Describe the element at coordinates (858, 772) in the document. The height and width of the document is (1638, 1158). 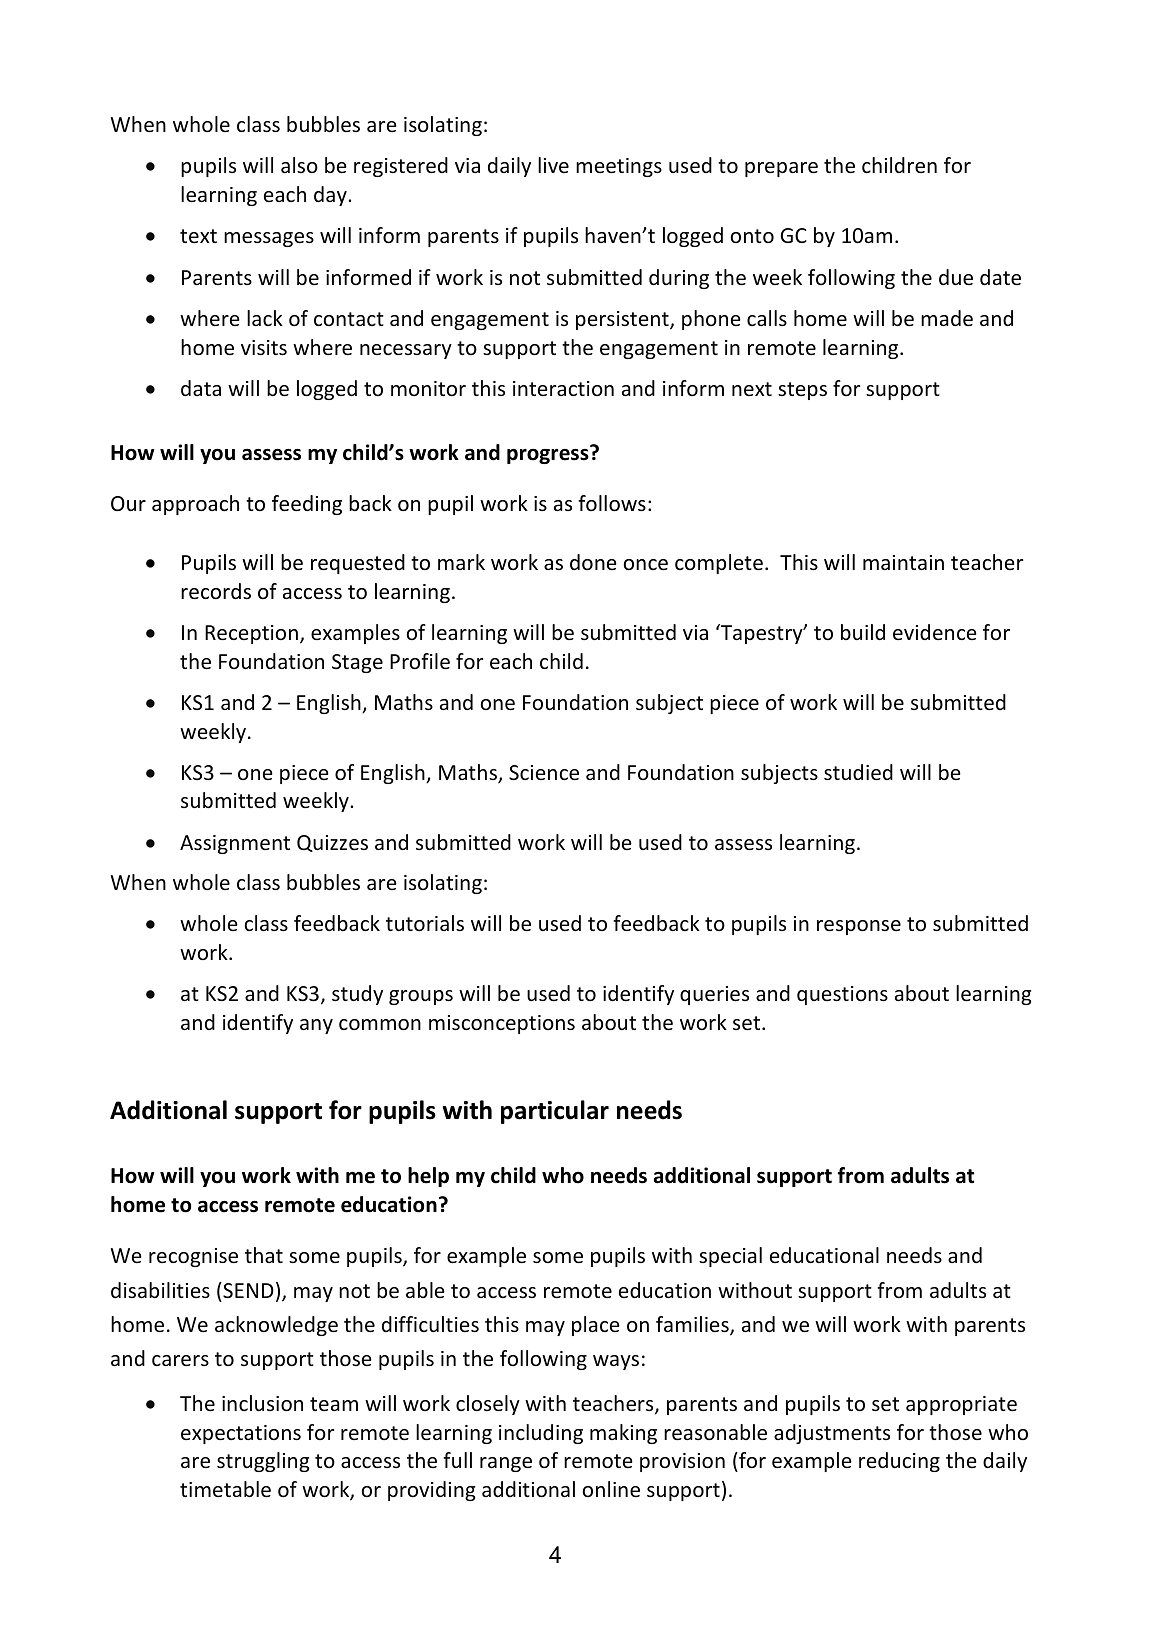
I see `studied` at that location.
